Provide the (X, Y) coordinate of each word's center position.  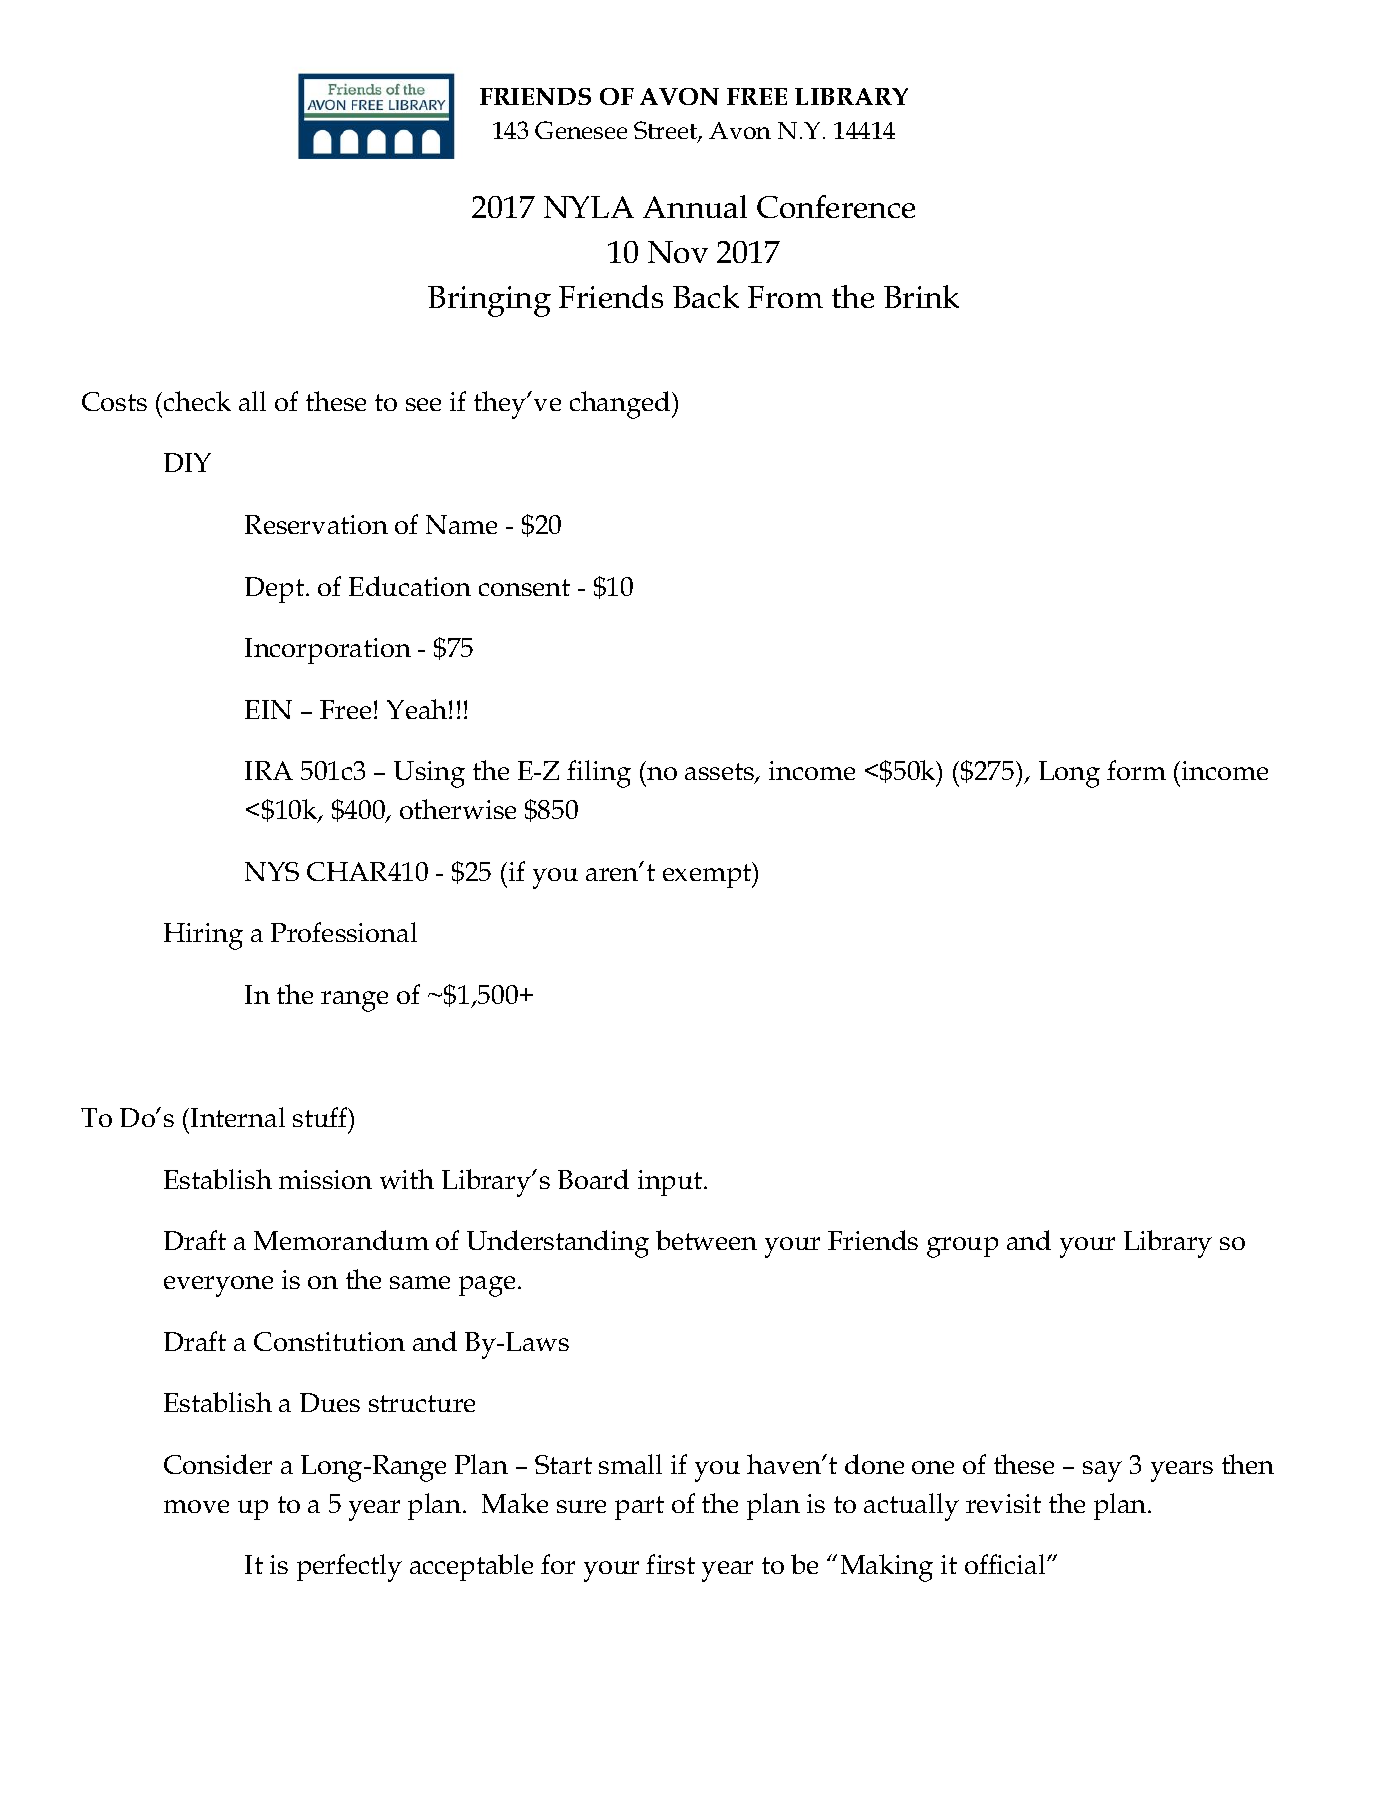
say (1102, 1471)
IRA (269, 770)
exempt (708, 875)
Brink (921, 296)
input (671, 1183)
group (962, 1247)
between (706, 1240)
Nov (678, 252)
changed (621, 405)
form (1136, 770)
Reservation (316, 524)
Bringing (489, 301)
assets (720, 773)
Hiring (203, 936)
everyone (218, 1286)
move (196, 1506)
